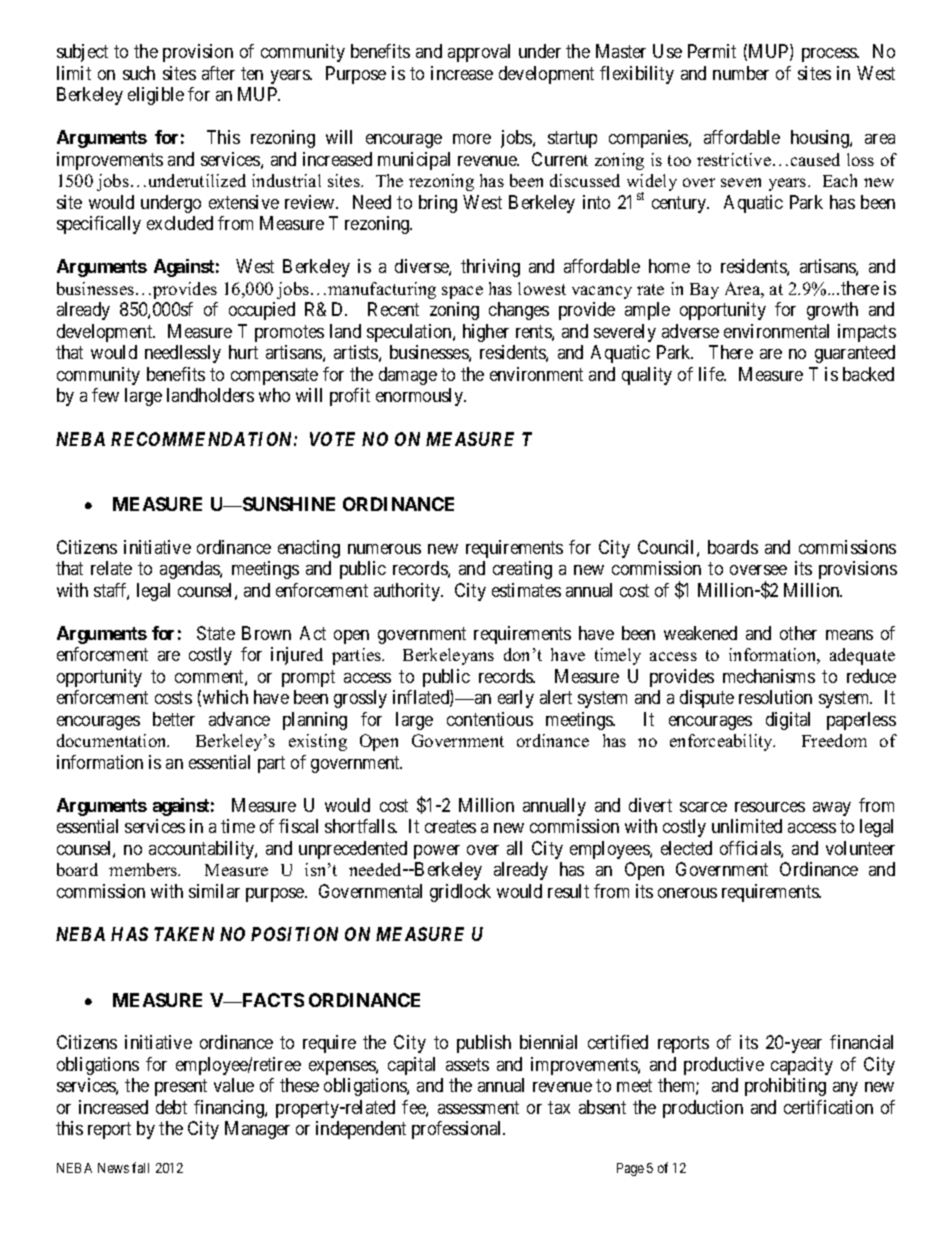  What do you see at coordinates (828, 1107) in the image?
I see `certification` at bounding box center [828, 1107].
